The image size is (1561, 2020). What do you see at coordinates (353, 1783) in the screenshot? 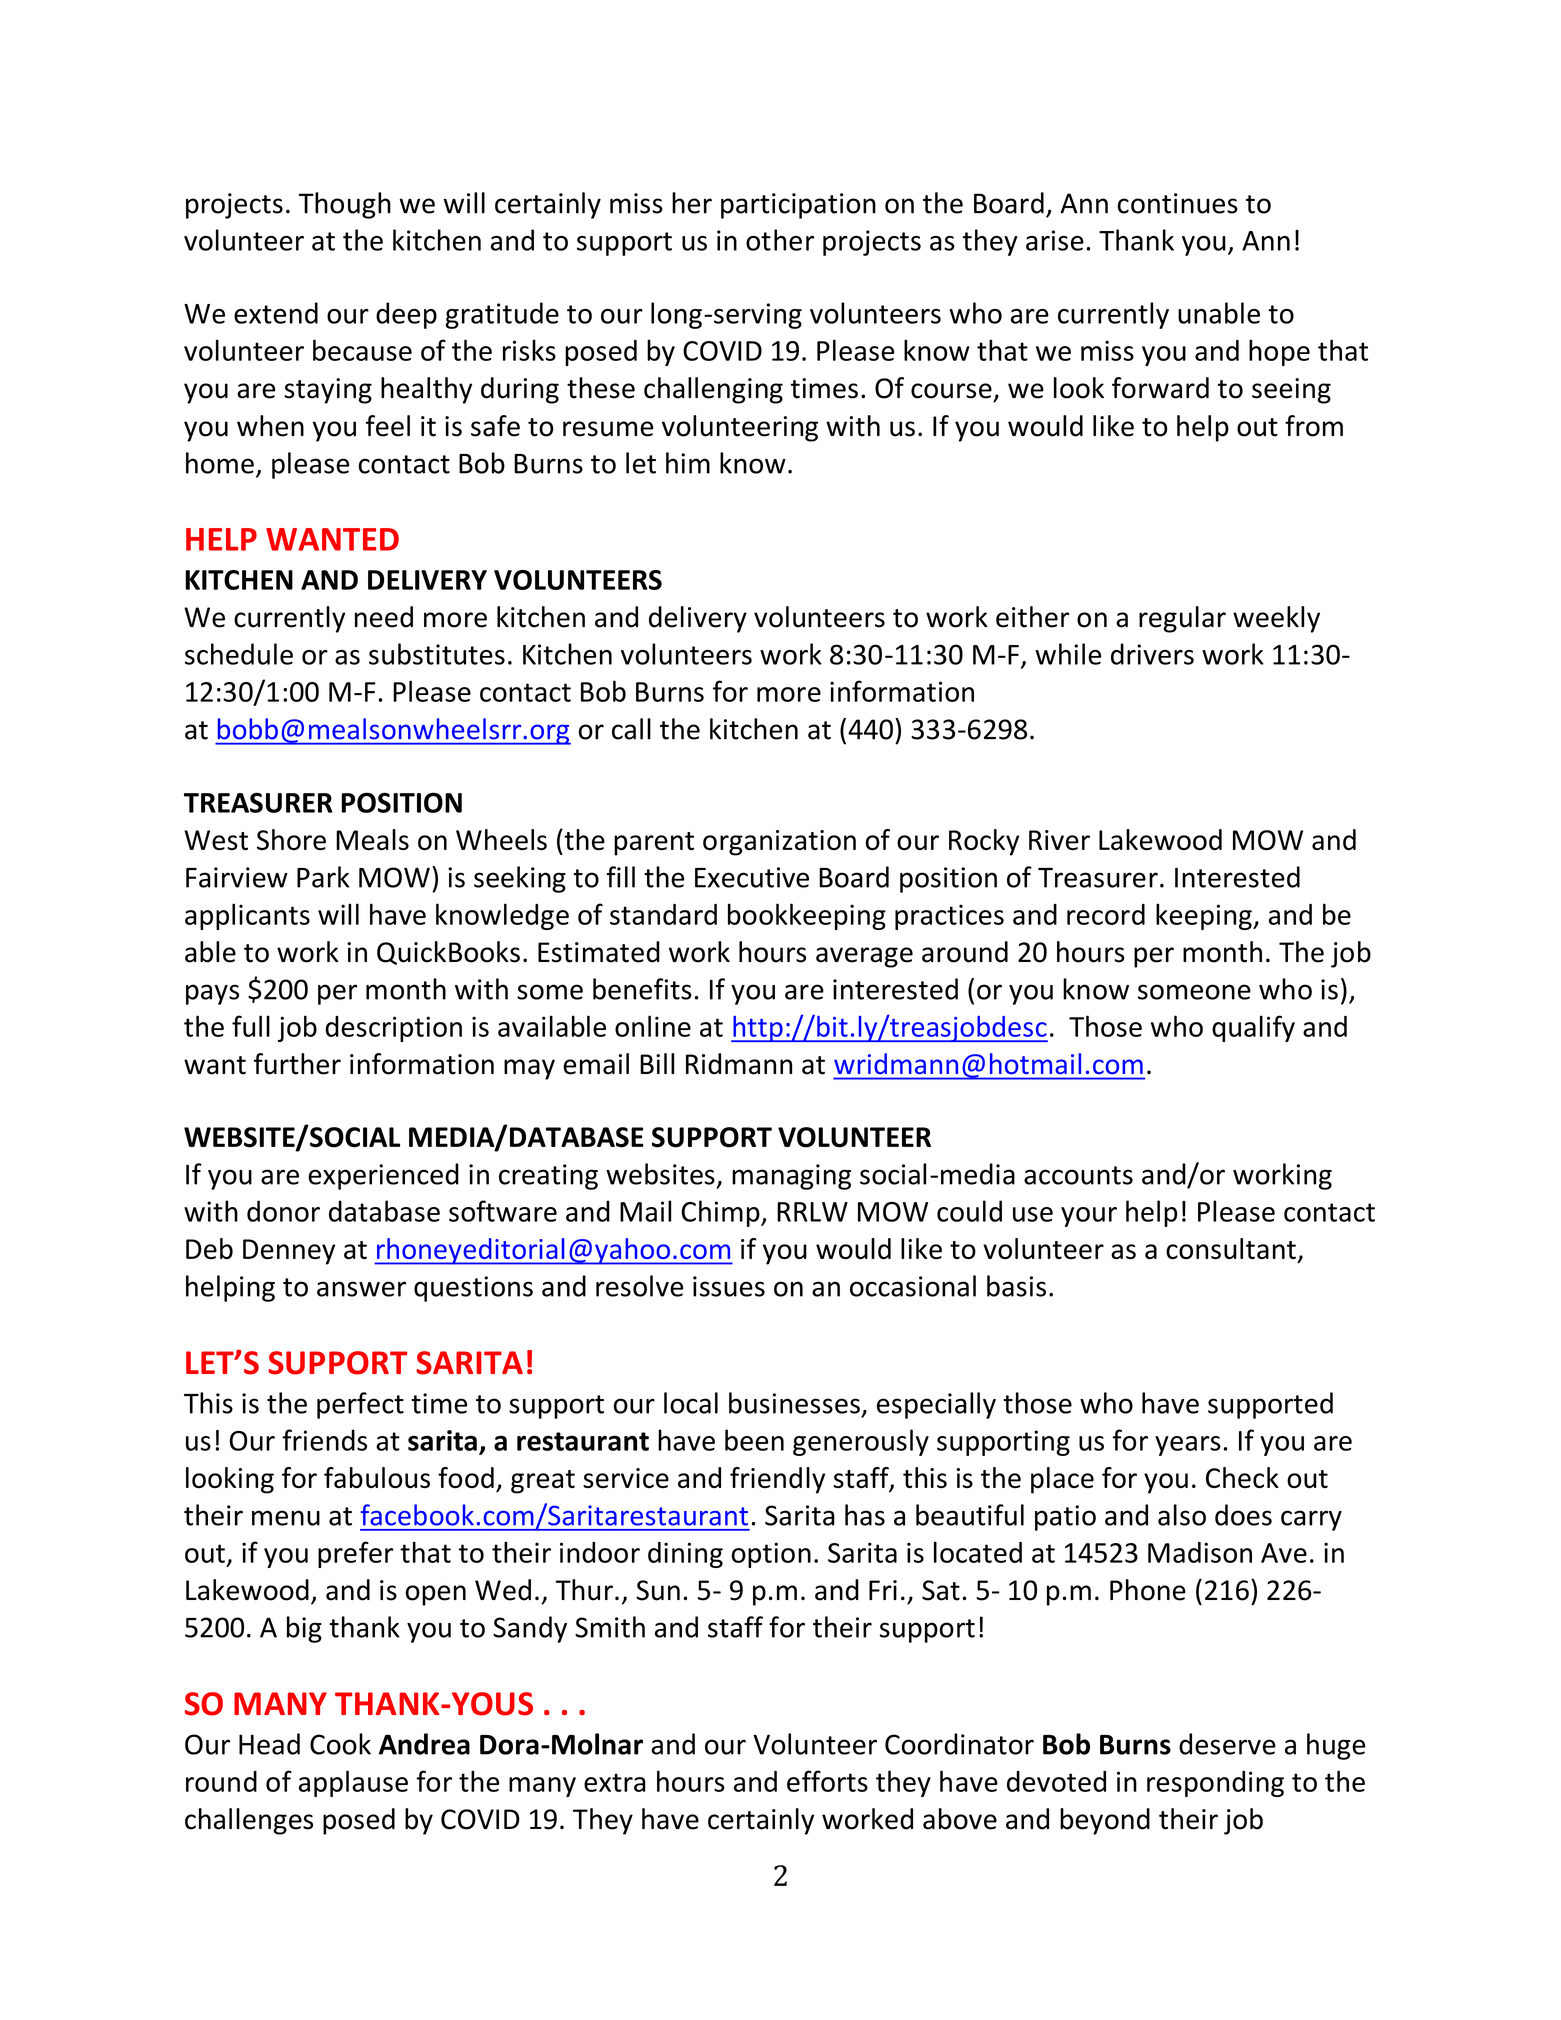
I see `applause` at bounding box center [353, 1783].
